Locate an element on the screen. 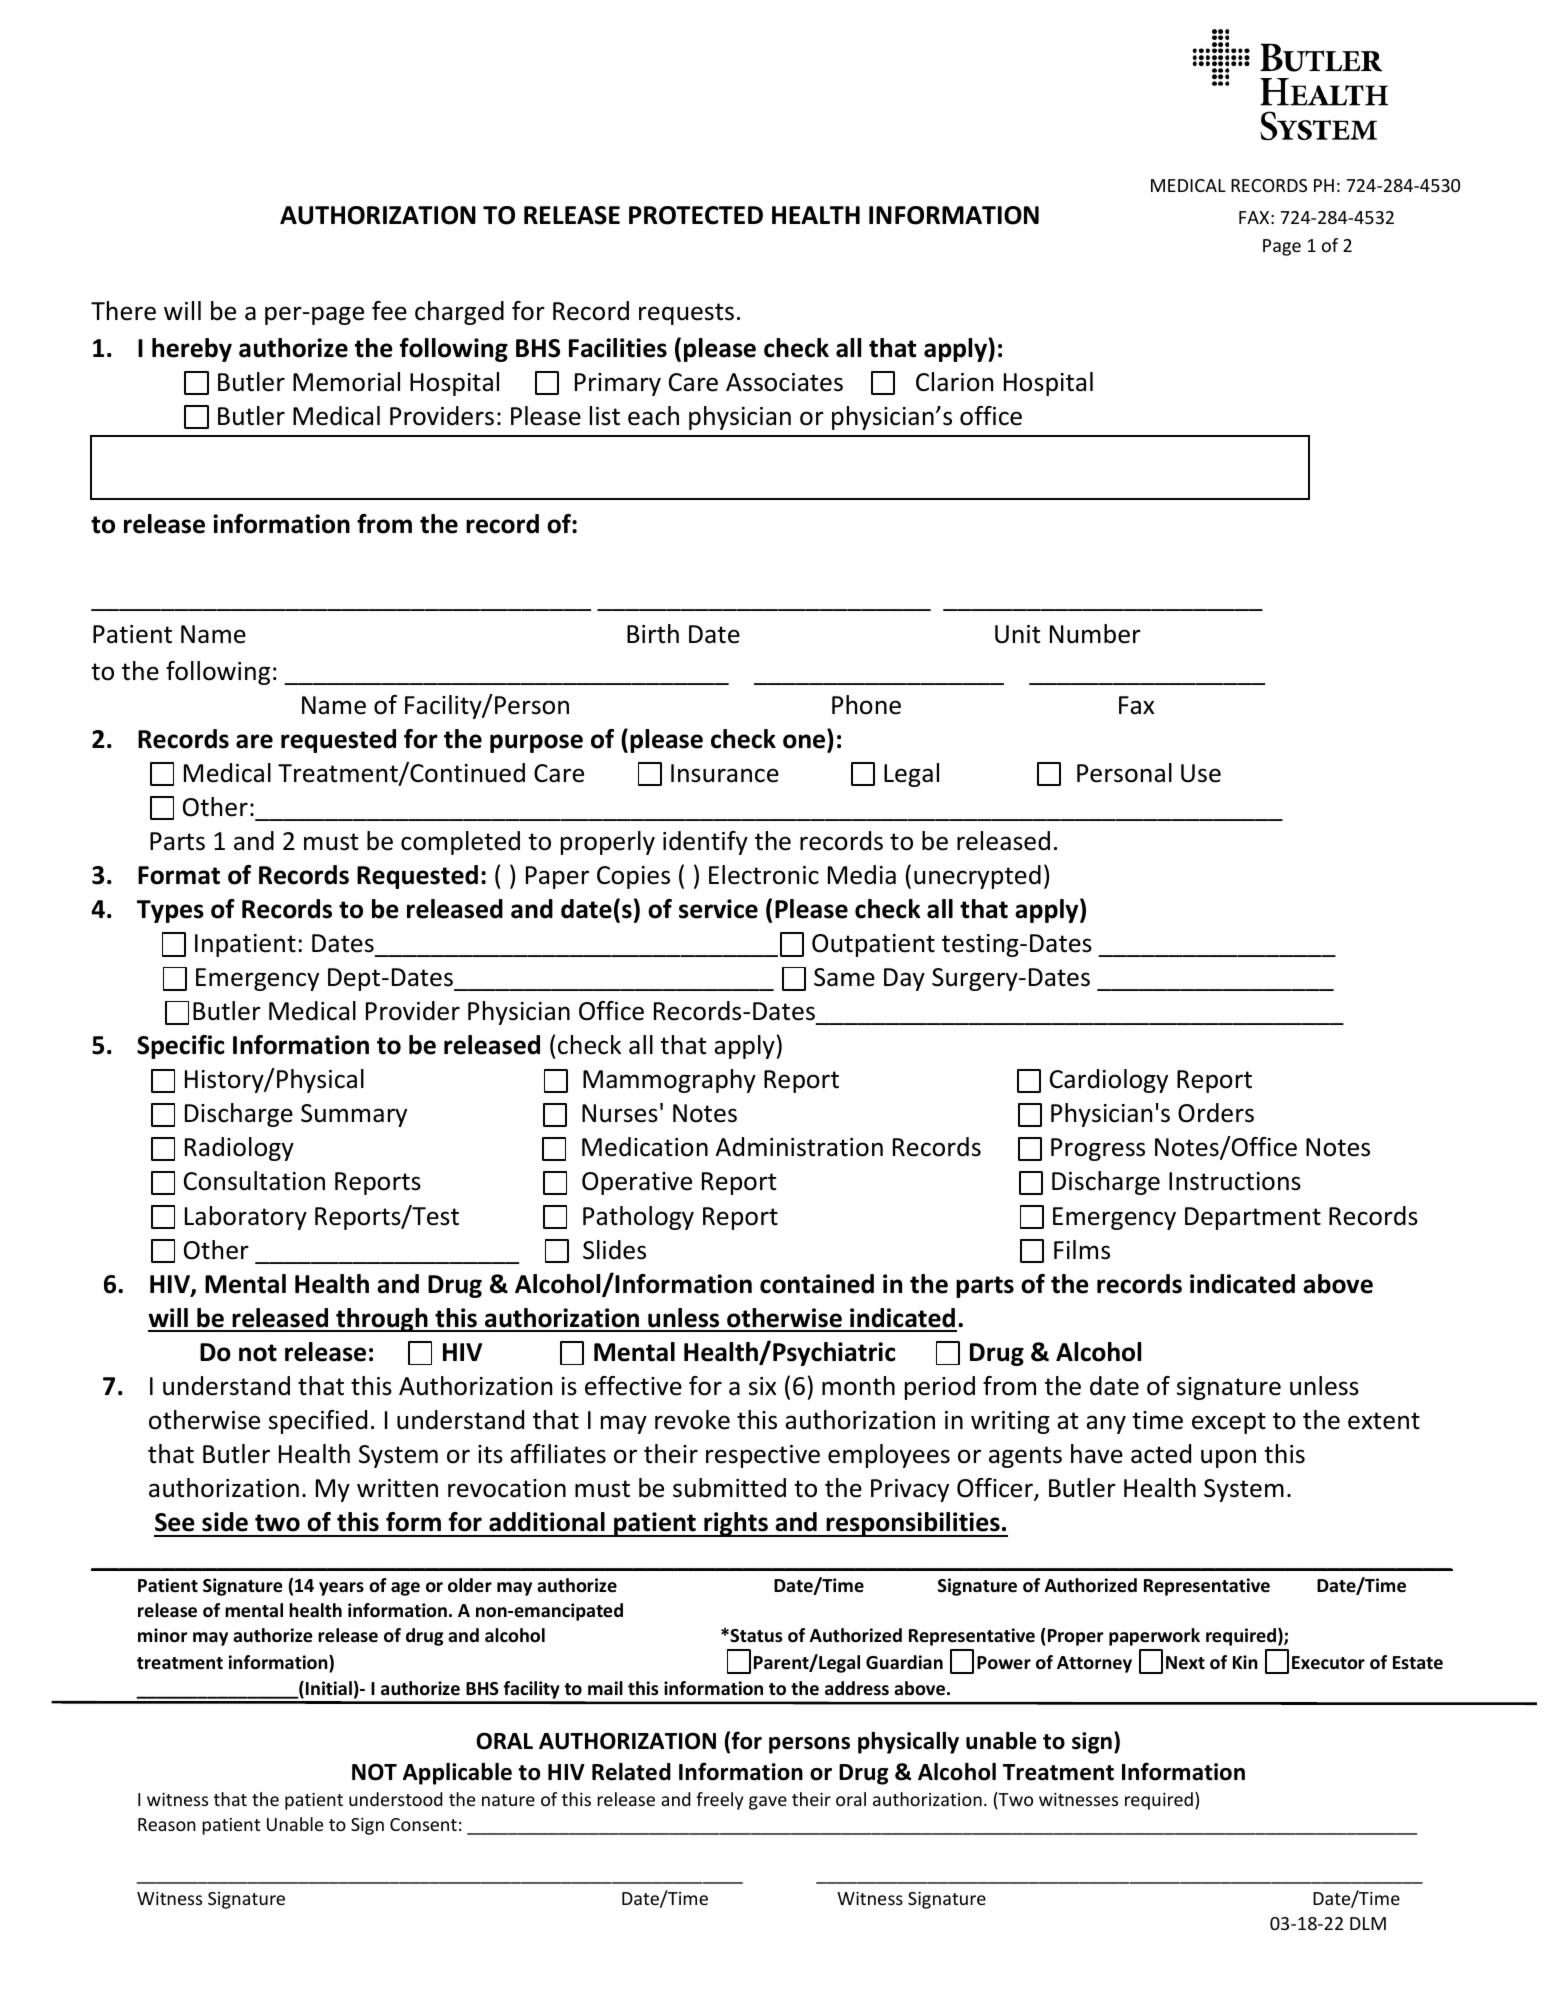 Image resolution: width=1552 pixels, height=2009 pixels. Use is located at coordinates (1201, 773).
